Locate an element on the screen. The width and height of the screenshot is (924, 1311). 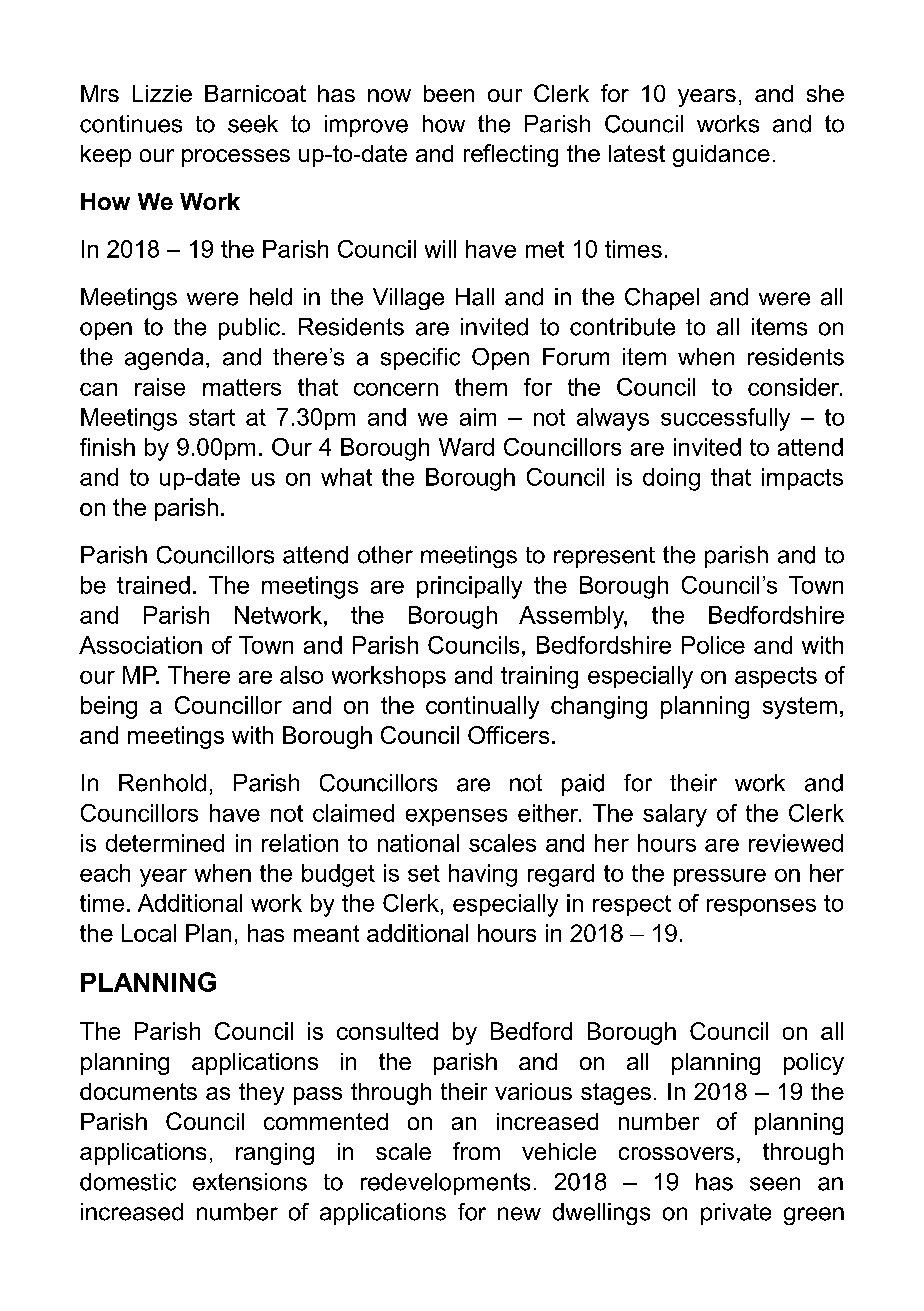
trained is located at coordinates (153, 585).
